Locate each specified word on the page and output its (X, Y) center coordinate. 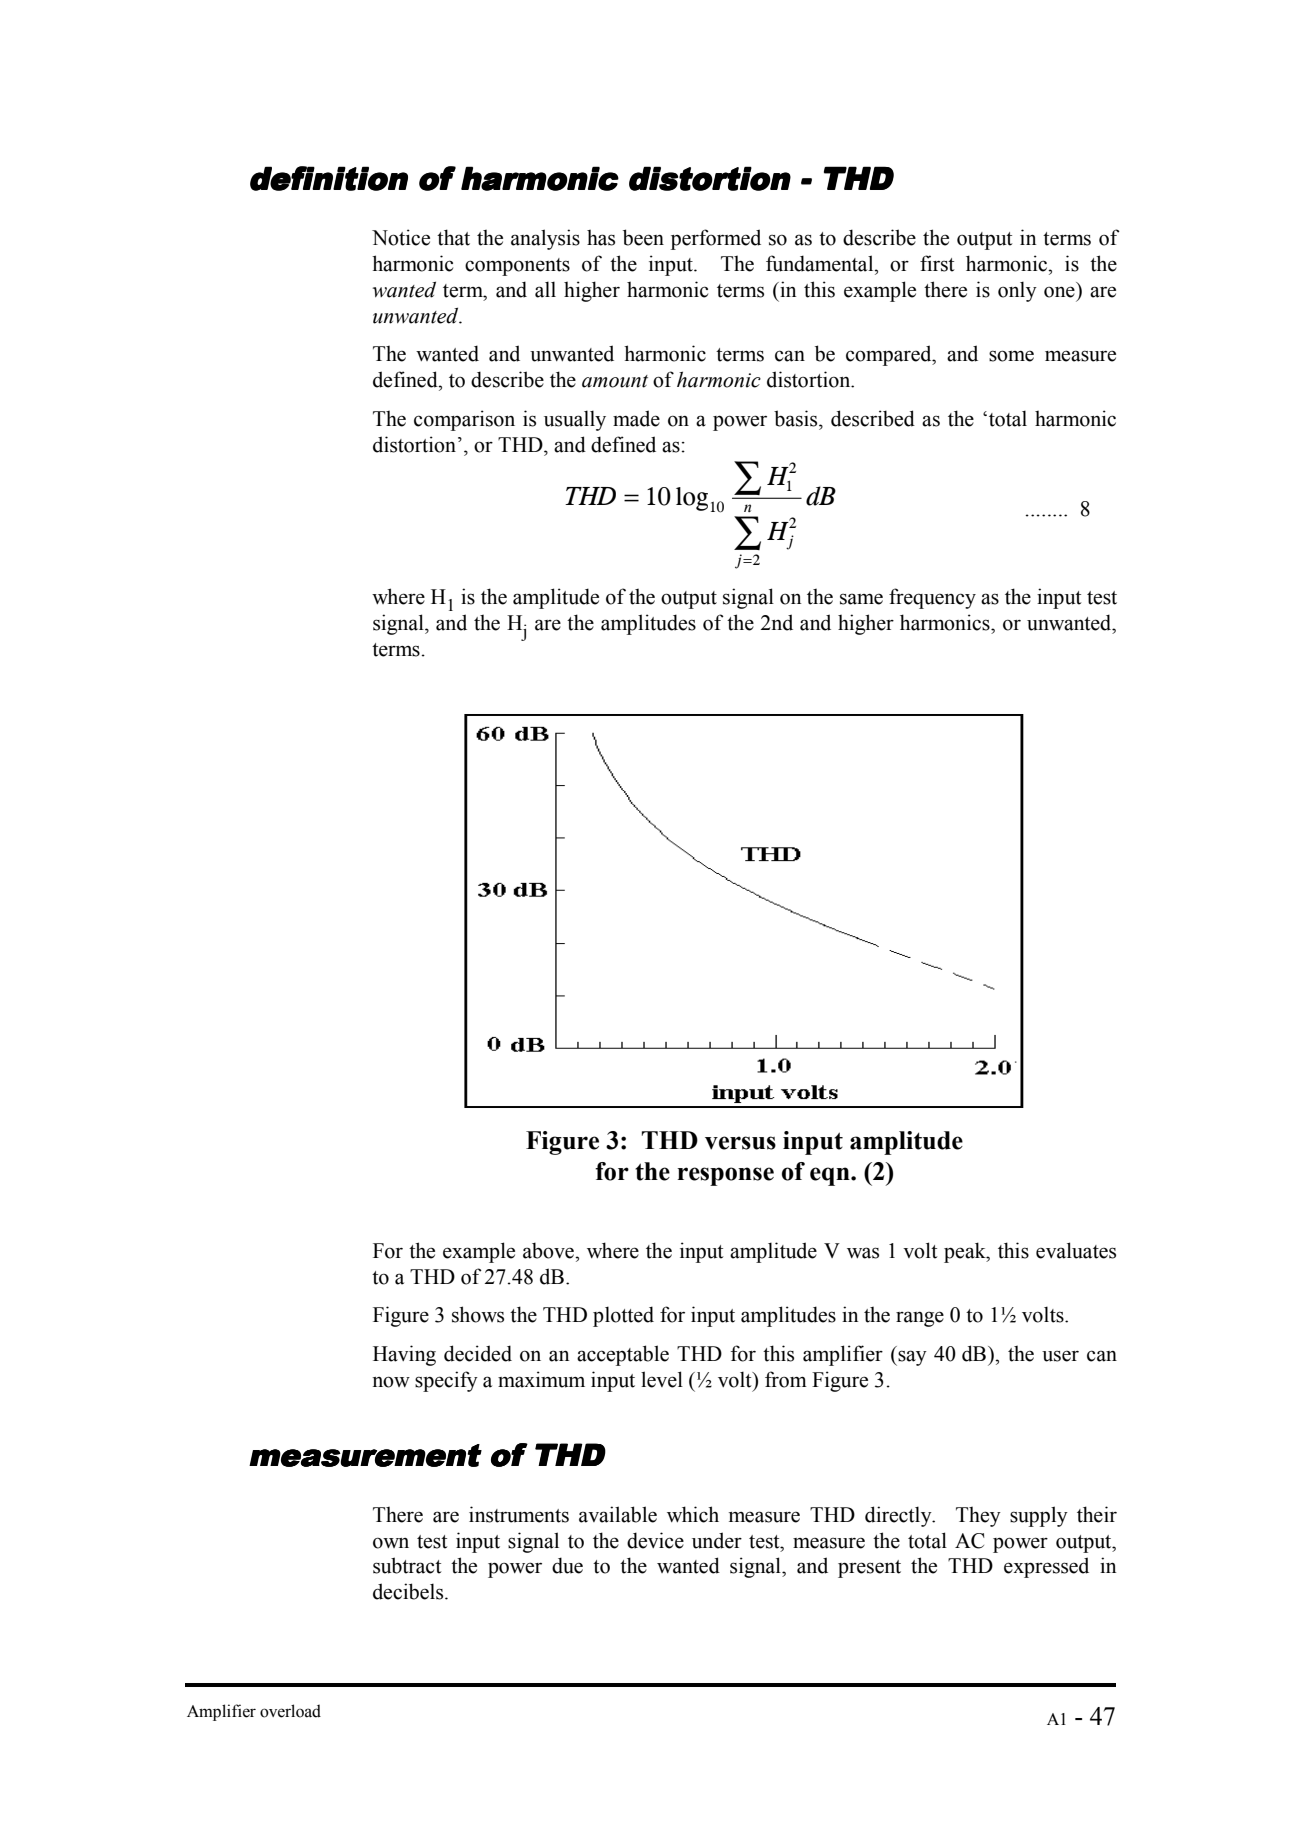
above (550, 1250)
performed (716, 239)
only (1017, 291)
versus (740, 1143)
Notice (401, 237)
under (717, 1540)
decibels (409, 1591)
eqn (831, 1176)
